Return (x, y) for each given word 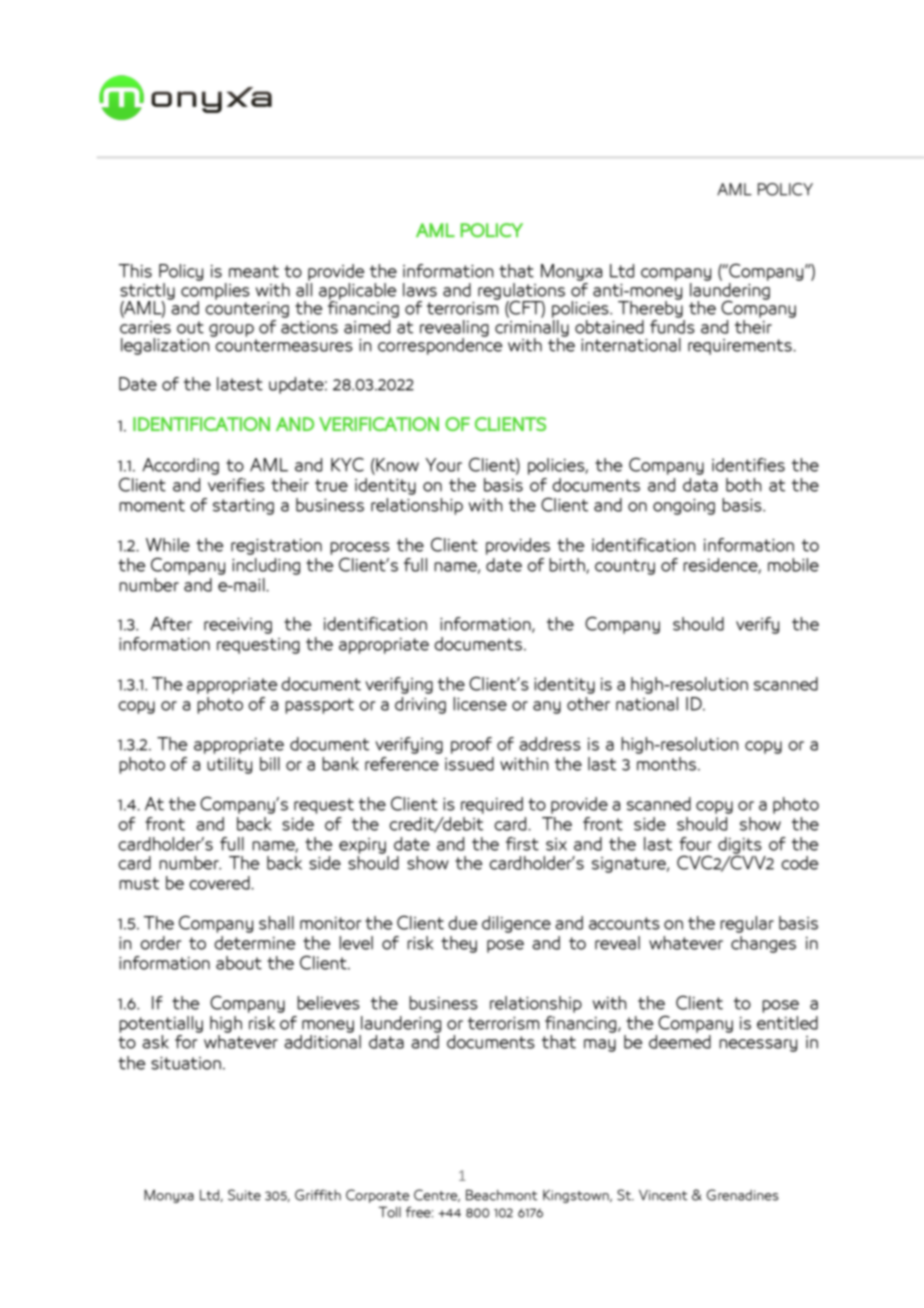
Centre (437, 1195)
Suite (244, 1195)
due (463, 923)
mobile (793, 565)
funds (672, 325)
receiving (238, 626)
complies (215, 291)
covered (220, 883)
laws (420, 290)
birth (568, 566)
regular (747, 924)
